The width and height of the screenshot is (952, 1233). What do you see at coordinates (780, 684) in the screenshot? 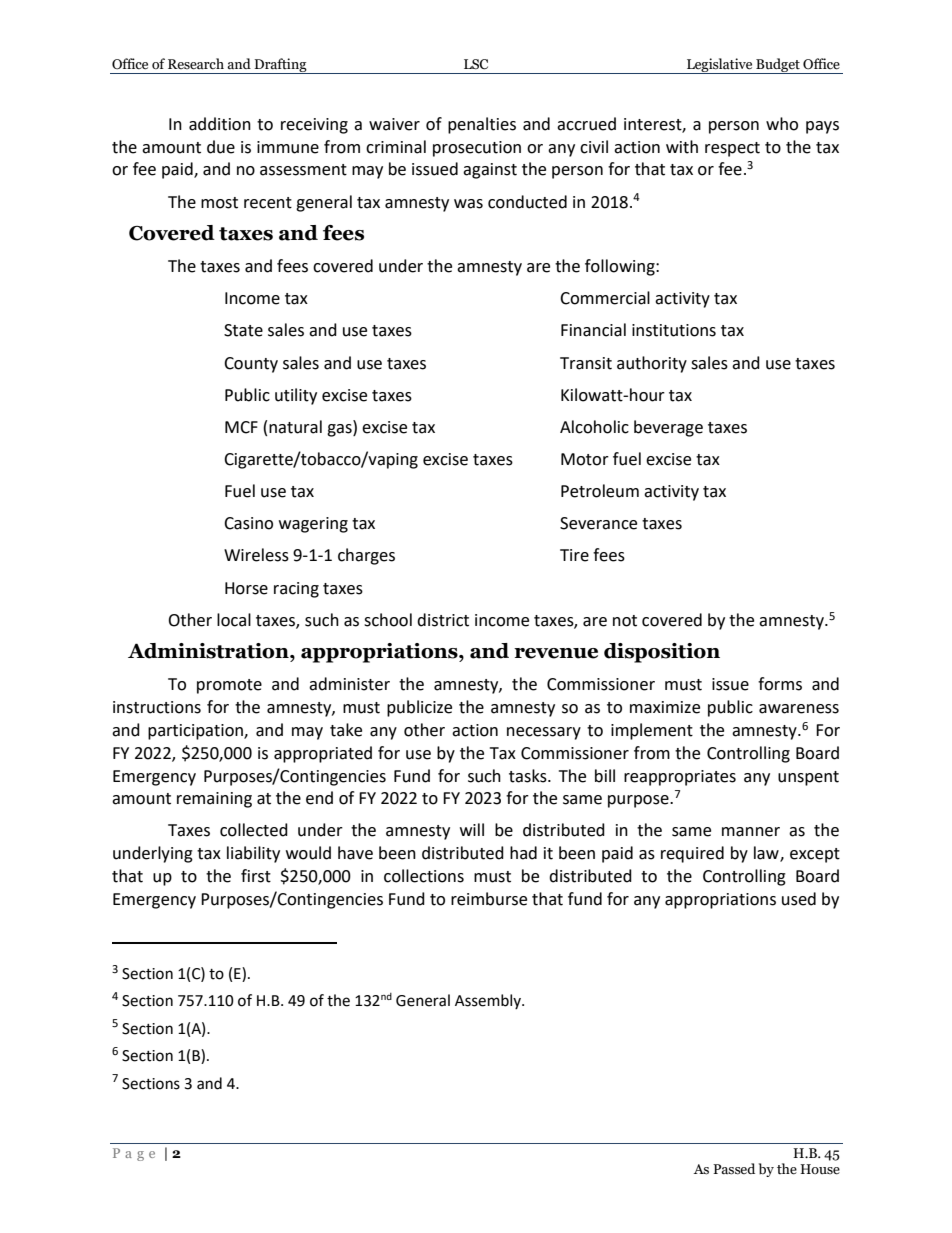
I see `forms` at bounding box center [780, 684].
